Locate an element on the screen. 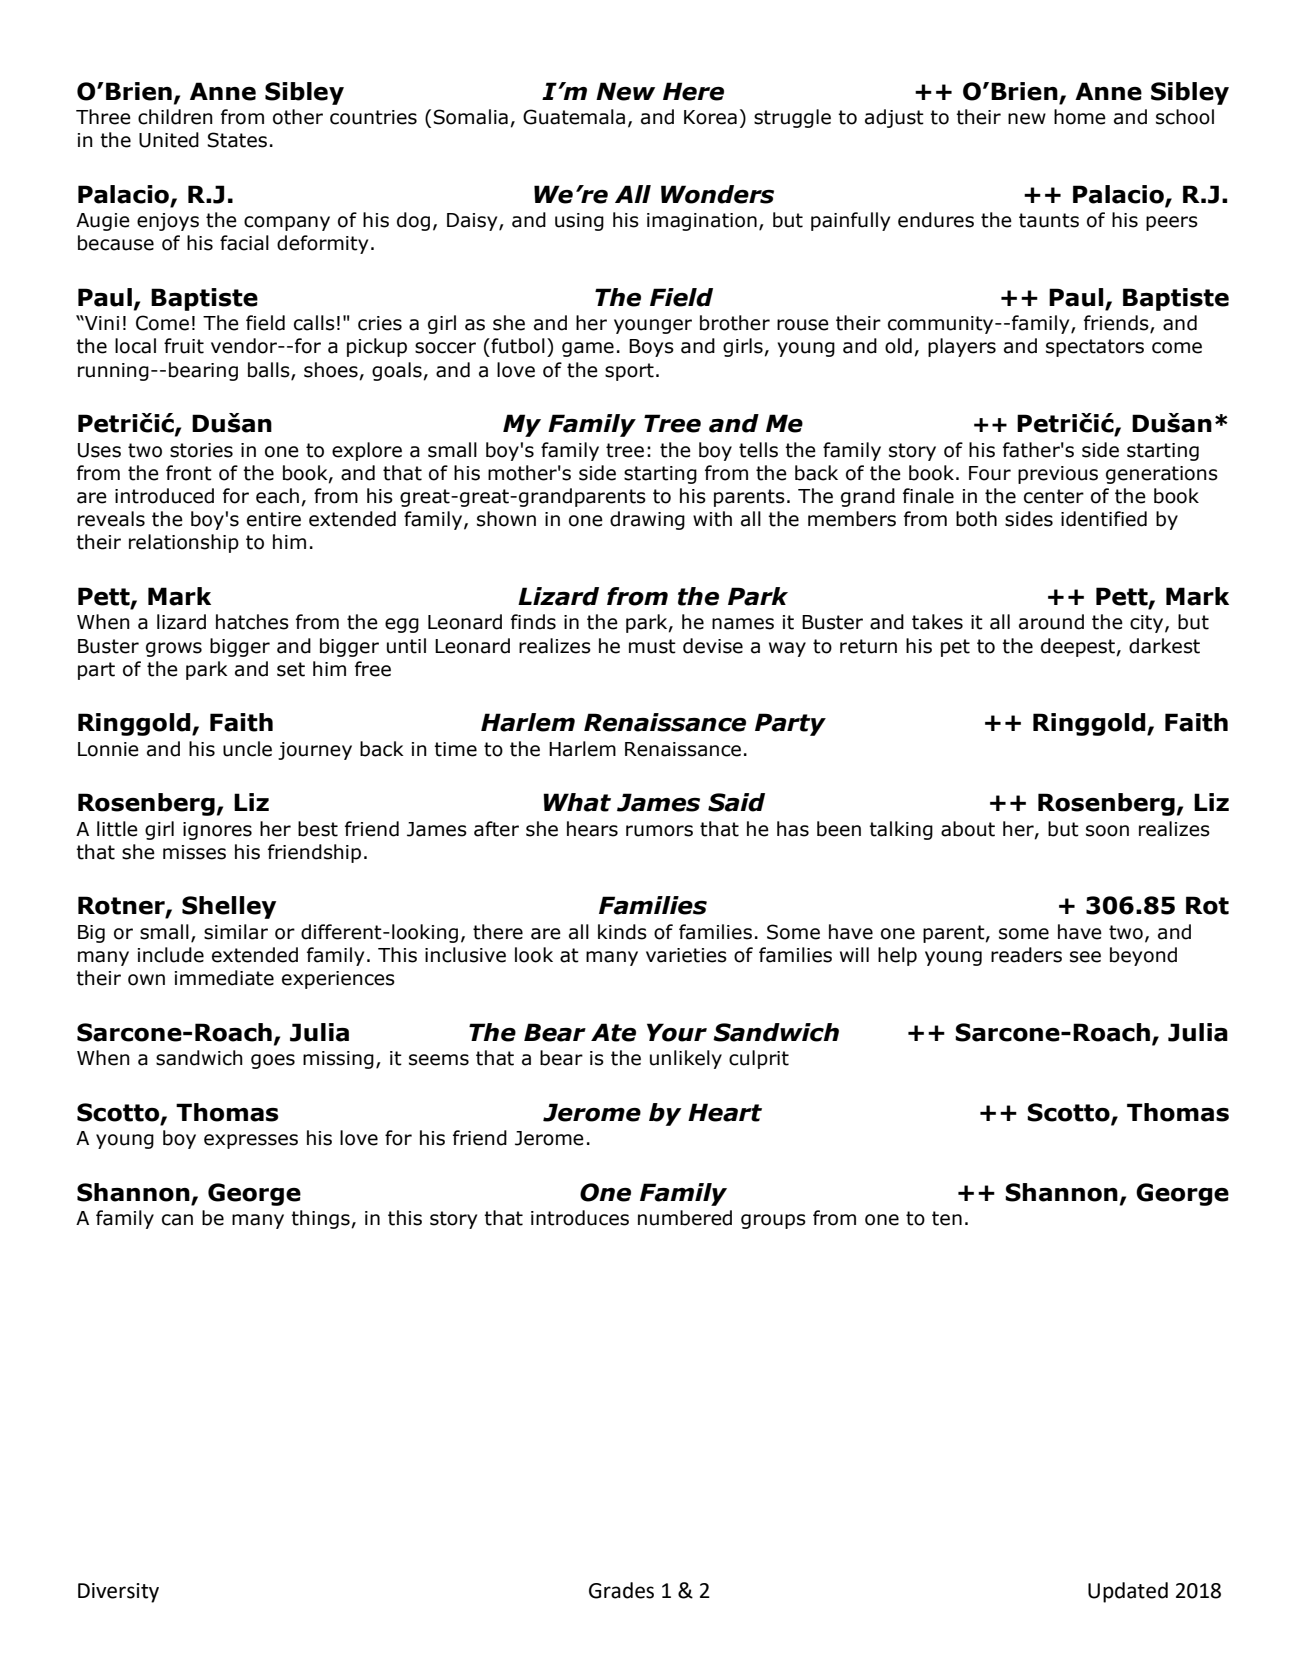  unlikely is located at coordinates (686, 1059).
